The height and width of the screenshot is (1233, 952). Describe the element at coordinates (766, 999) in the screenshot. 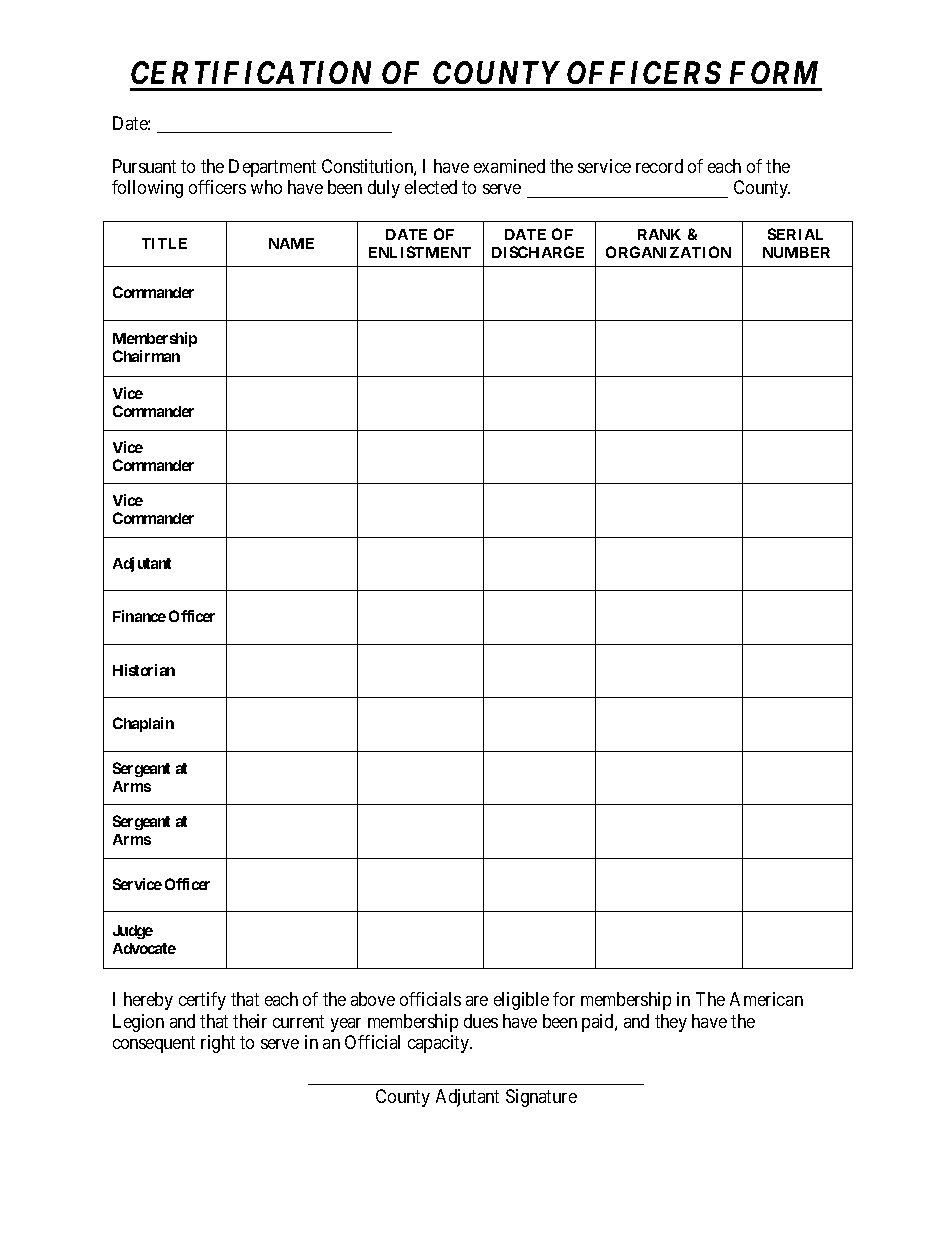

I see `American` at that location.
